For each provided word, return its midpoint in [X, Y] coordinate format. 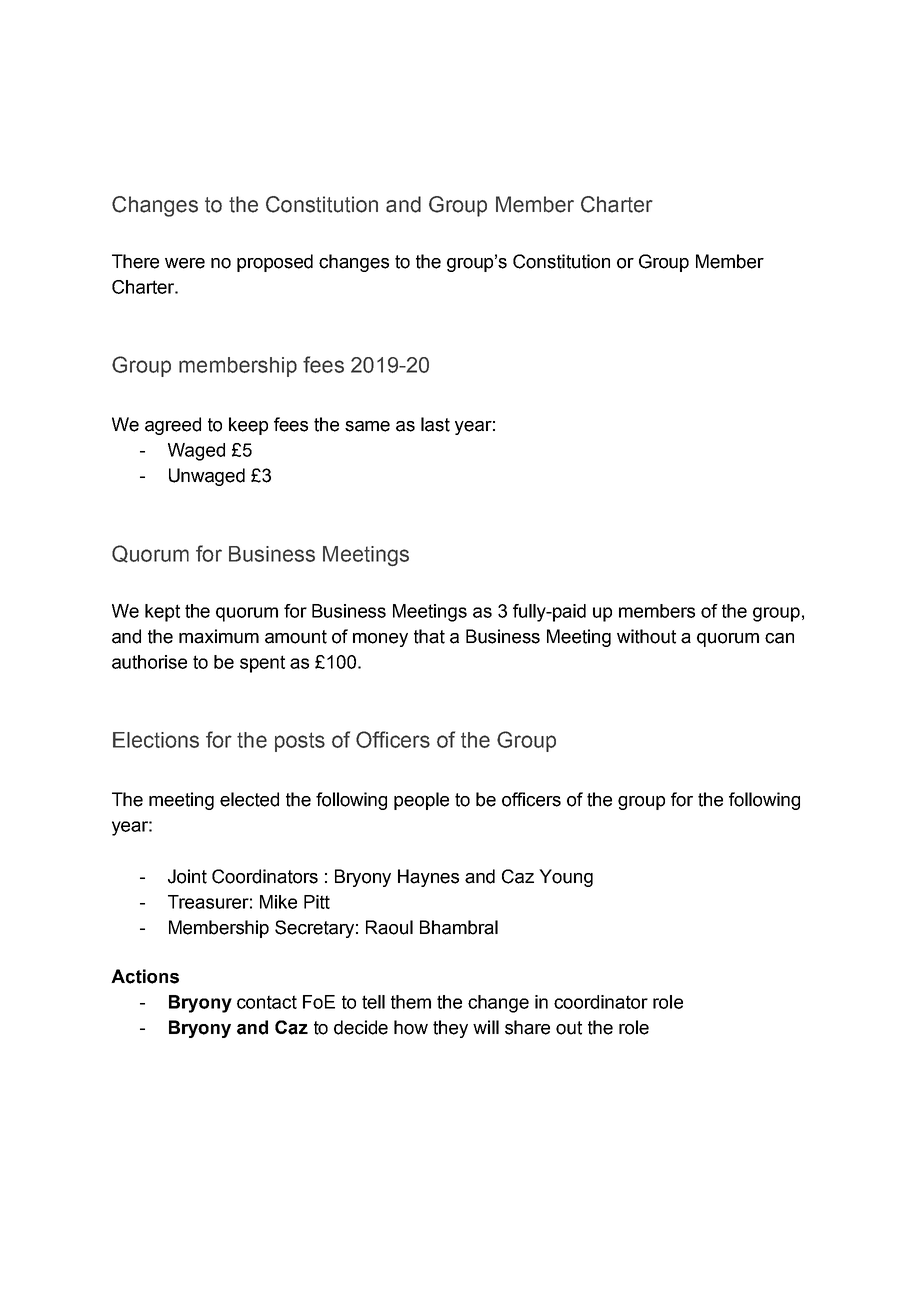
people [421, 801]
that [429, 636]
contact [267, 1002]
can [779, 638]
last [435, 424]
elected [249, 799]
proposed [275, 263]
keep [248, 426]
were [185, 263]
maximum [219, 636]
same [367, 426]
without [646, 636]
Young [566, 878]
